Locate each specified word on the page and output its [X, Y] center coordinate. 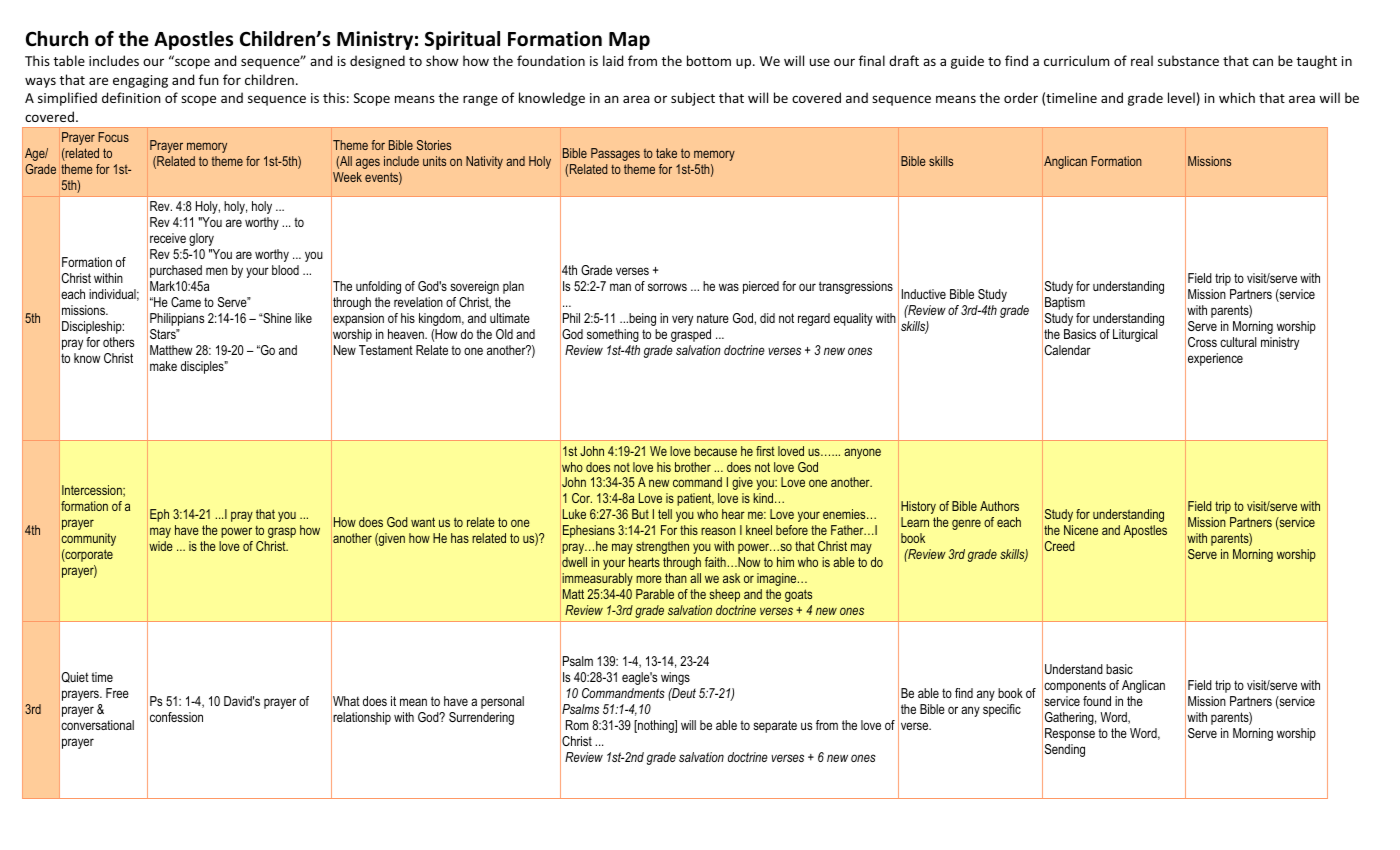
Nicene [1081, 530]
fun [209, 79]
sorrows [667, 287]
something [613, 335]
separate [775, 726]
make [163, 366]
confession [176, 717]
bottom [709, 60]
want [423, 522]
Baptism [1065, 303]
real [1142, 60]
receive [168, 238]
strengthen [662, 547]
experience [1215, 359]
